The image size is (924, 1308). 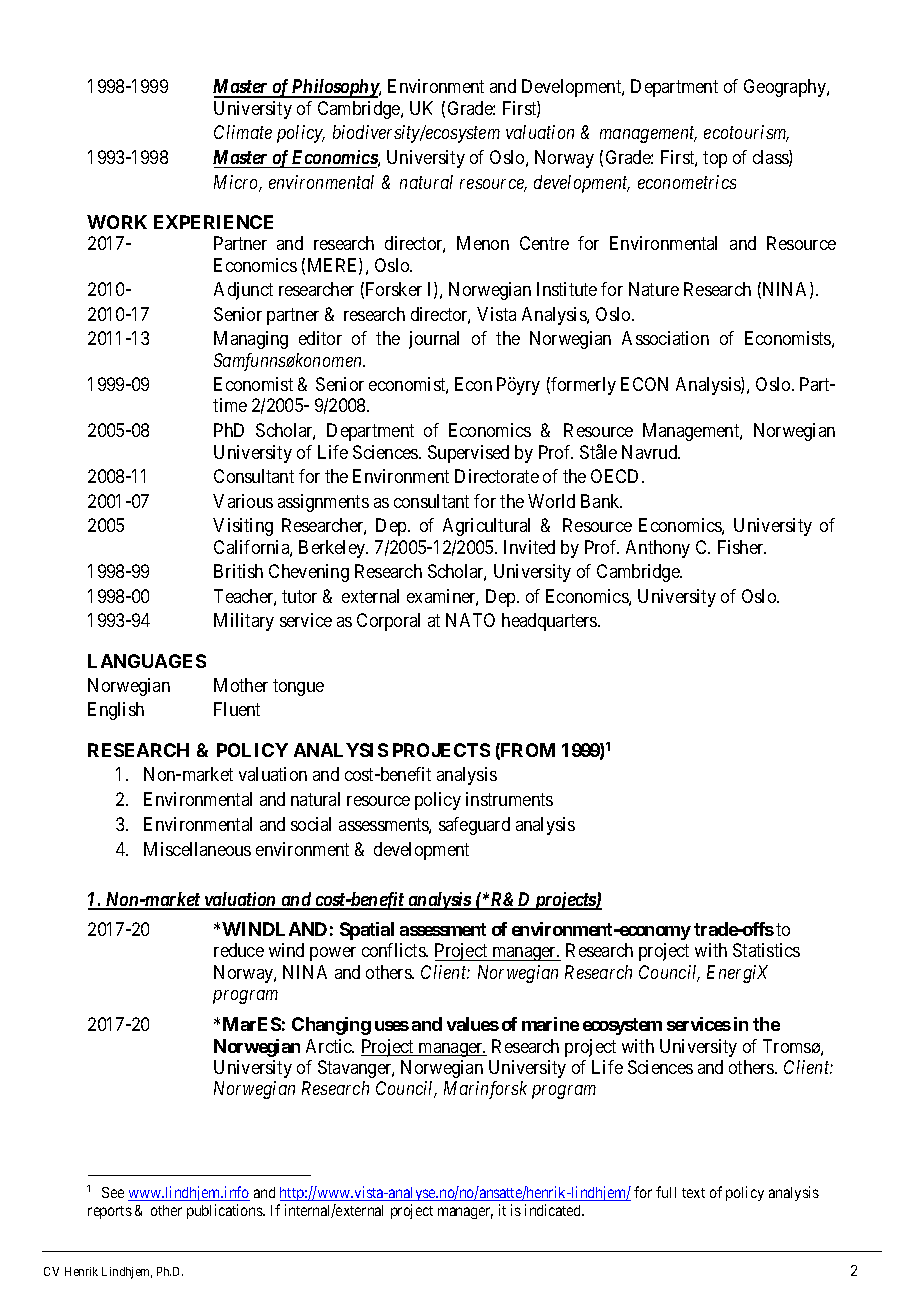 I want to click on LANGUAGES, so click(x=147, y=661).
